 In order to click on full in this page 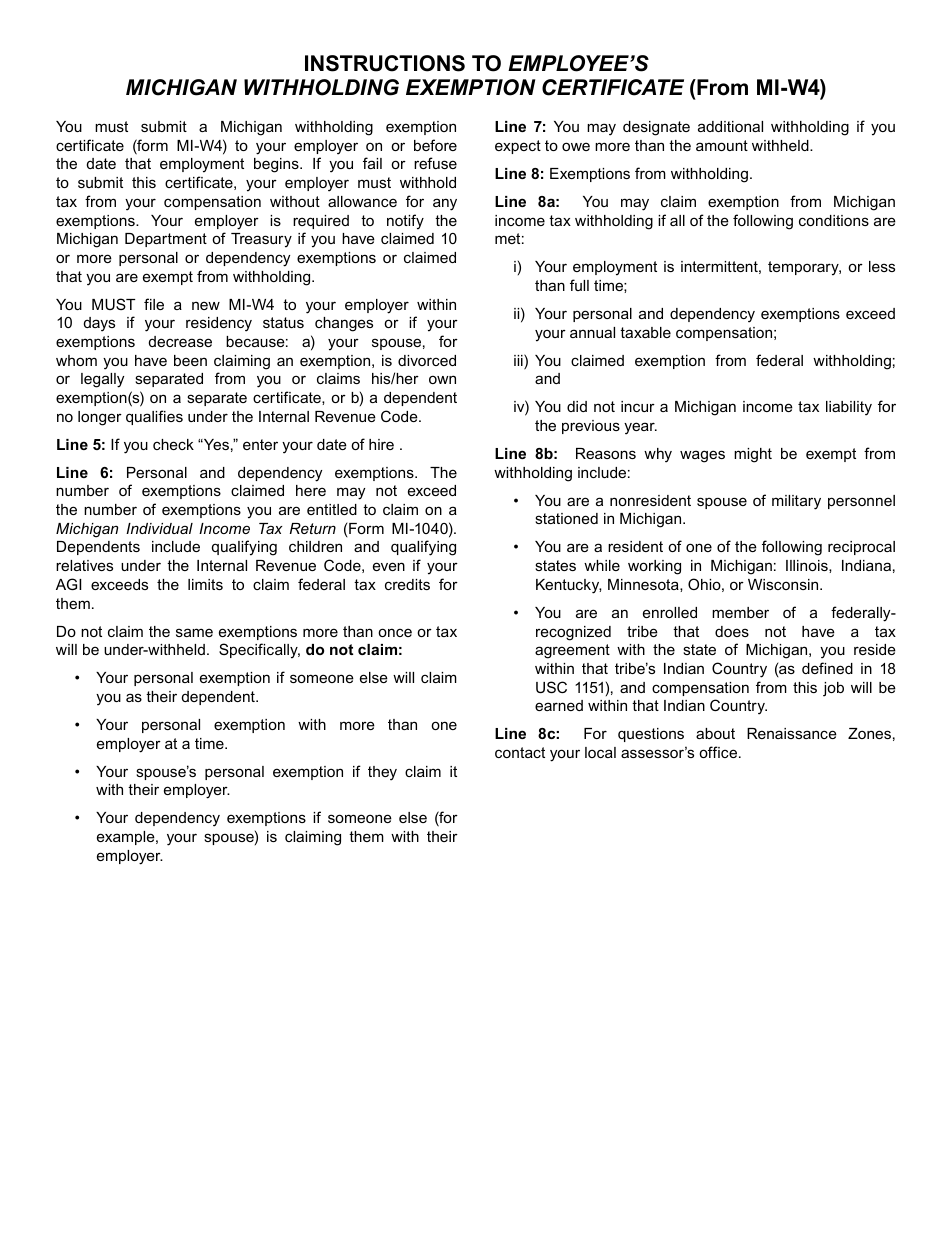, I will do `click(579, 285)`.
